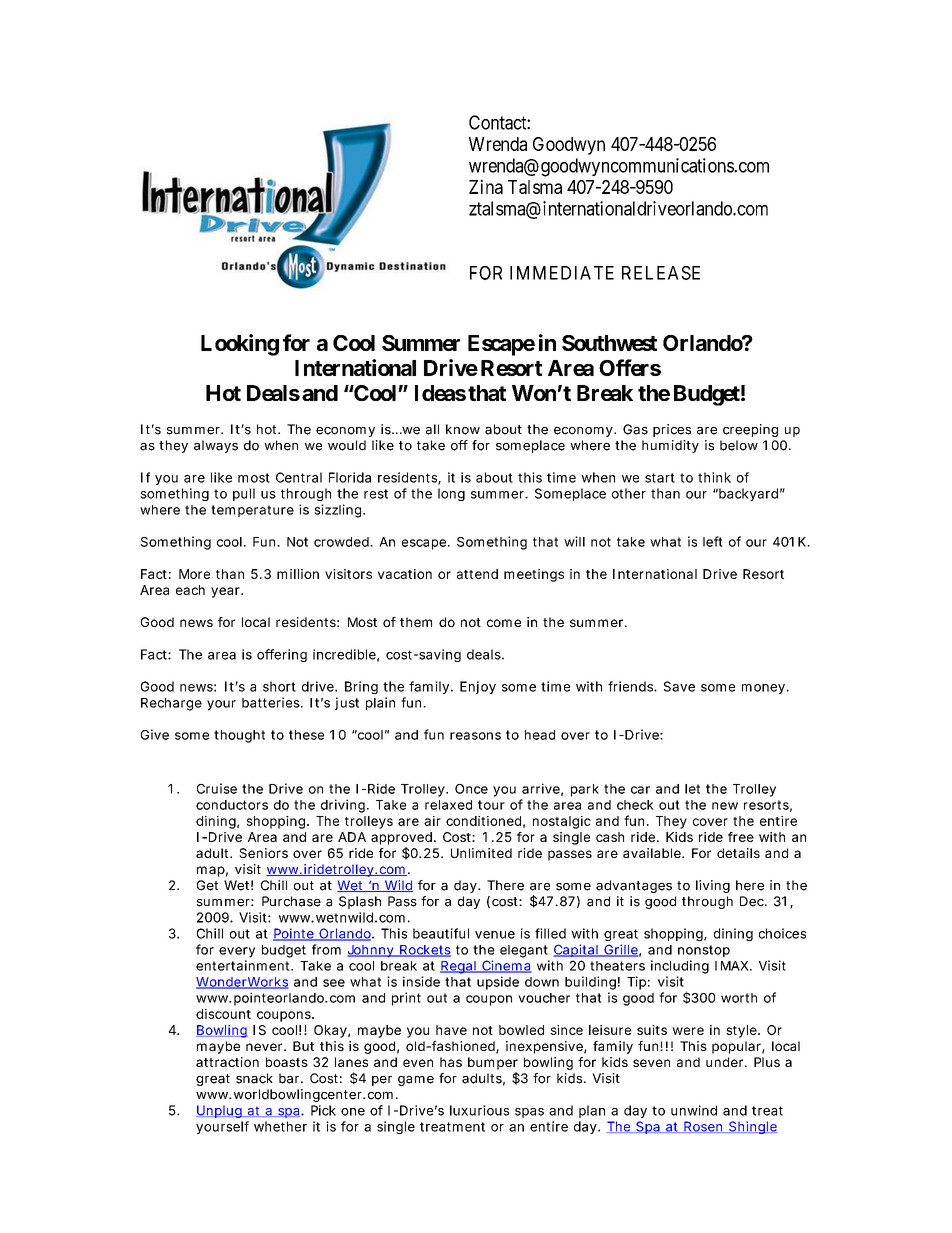 The image size is (952, 1233). Describe the element at coordinates (486, 186) in the screenshot. I see `Zina` at that location.
